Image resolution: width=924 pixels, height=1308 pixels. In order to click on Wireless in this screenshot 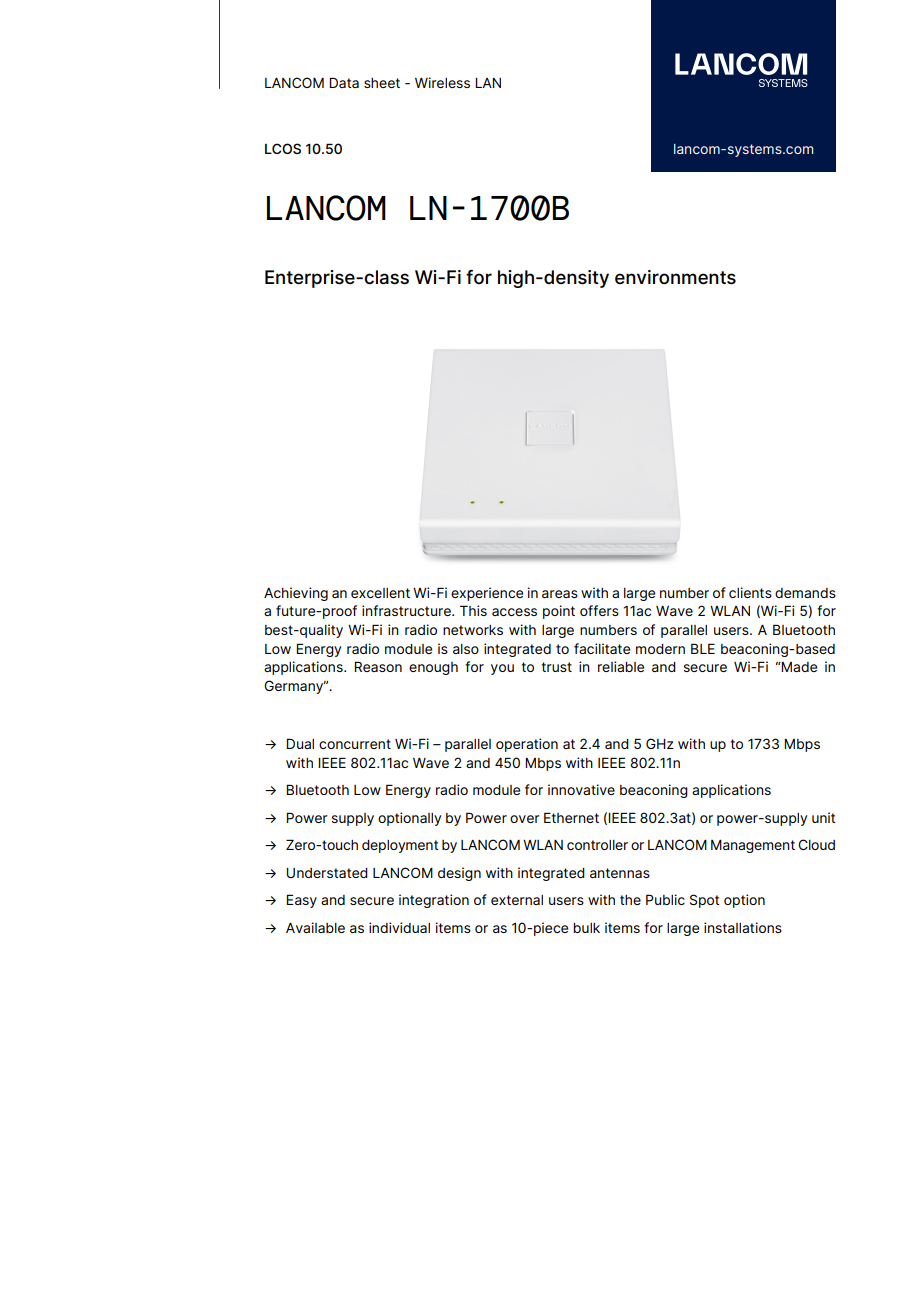, I will do `click(442, 82)`.
